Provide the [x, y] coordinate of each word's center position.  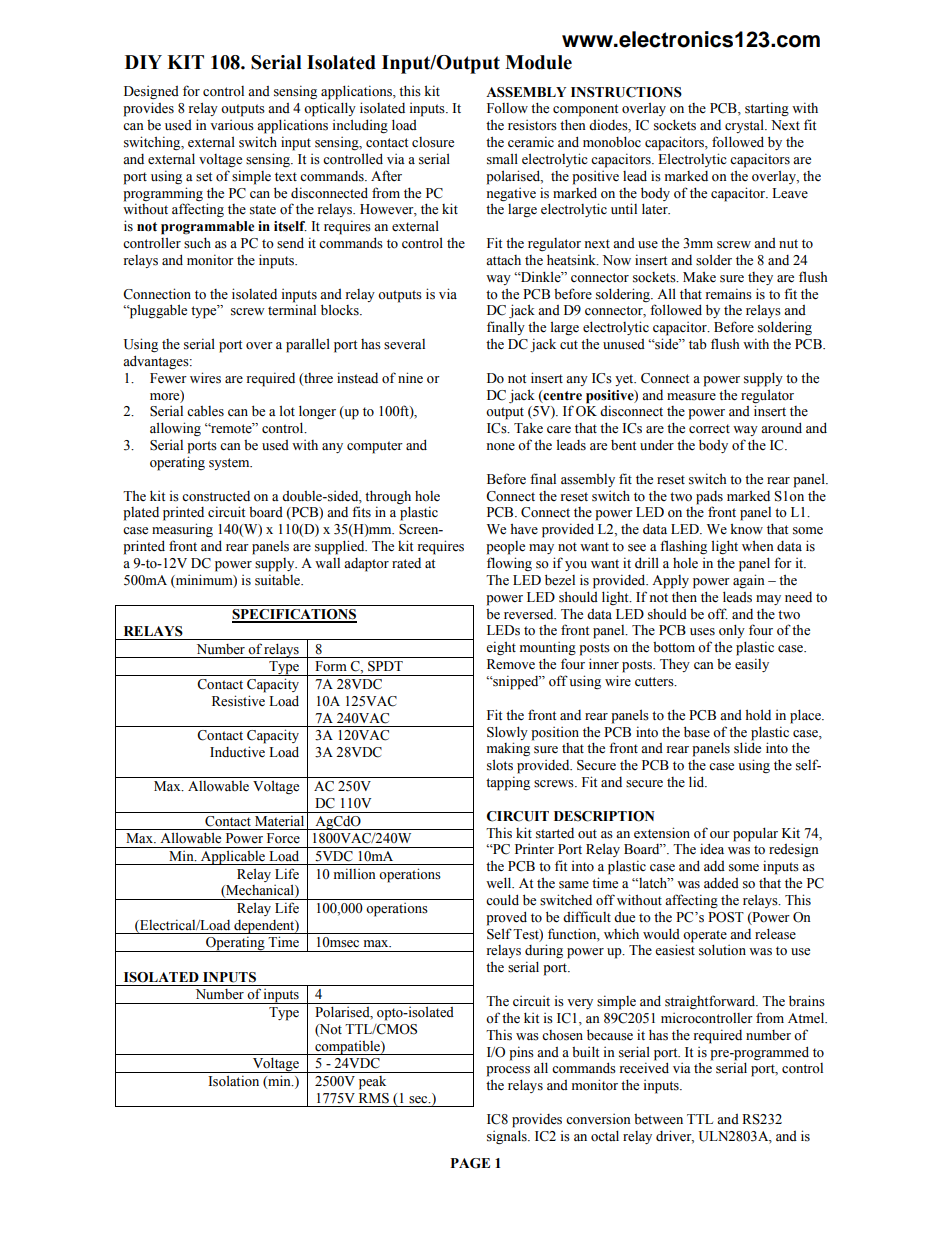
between [658, 1119]
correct [709, 429]
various [232, 125]
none [500, 447]
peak [372, 1083]
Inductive [237, 751]
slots [500, 765]
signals [508, 1137]
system [230, 464]
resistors [532, 125]
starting [767, 109]
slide [747, 748]
